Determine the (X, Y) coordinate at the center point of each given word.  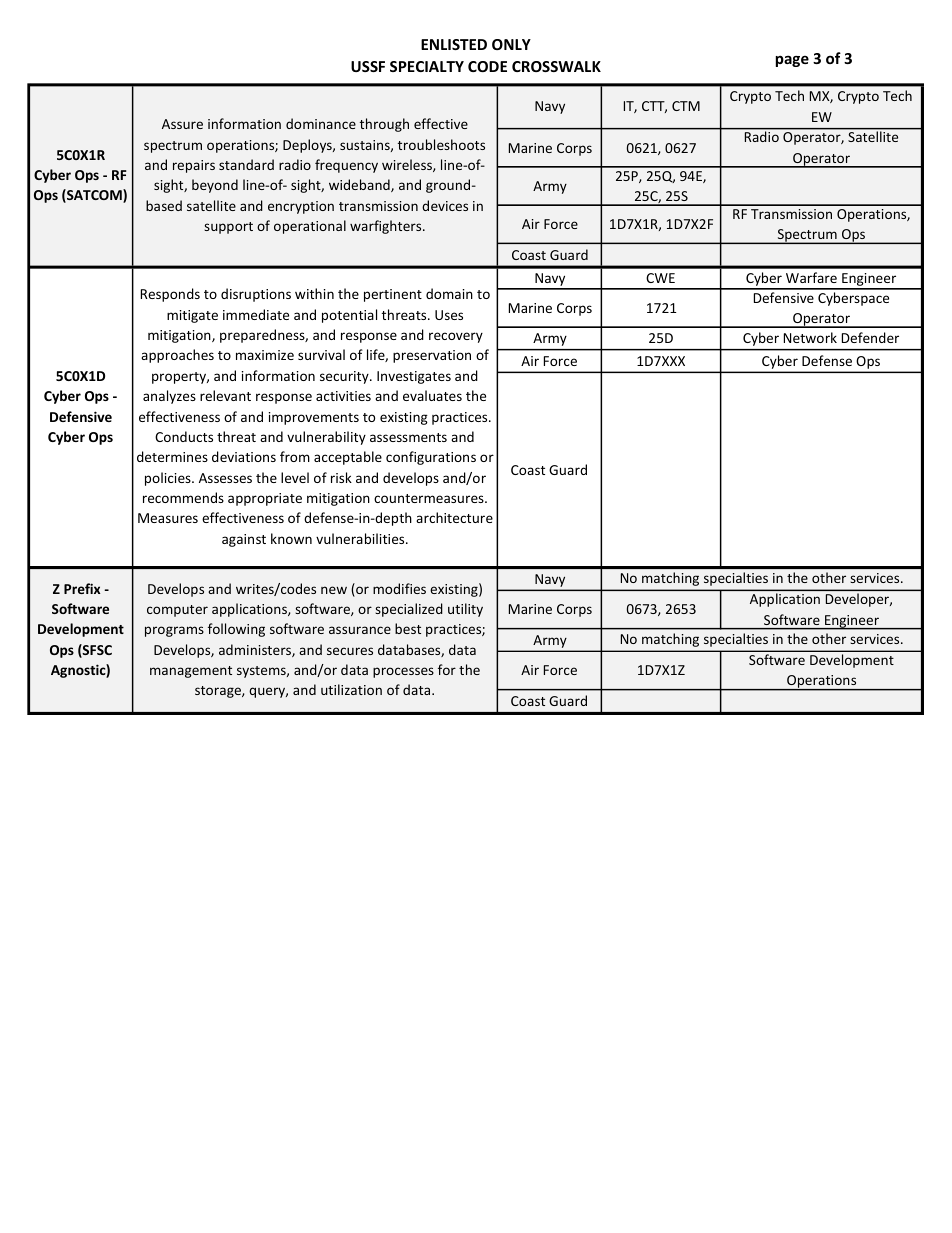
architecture (454, 517)
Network (810, 337)
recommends (183, 497)
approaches (177, 356)
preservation (432, 356)
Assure (182, 124)
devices (445, 205)
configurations (431, 458)
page (792, 61)
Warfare (811, 277)
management (191, 672)
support (228, 228)
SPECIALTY (427, 66)
